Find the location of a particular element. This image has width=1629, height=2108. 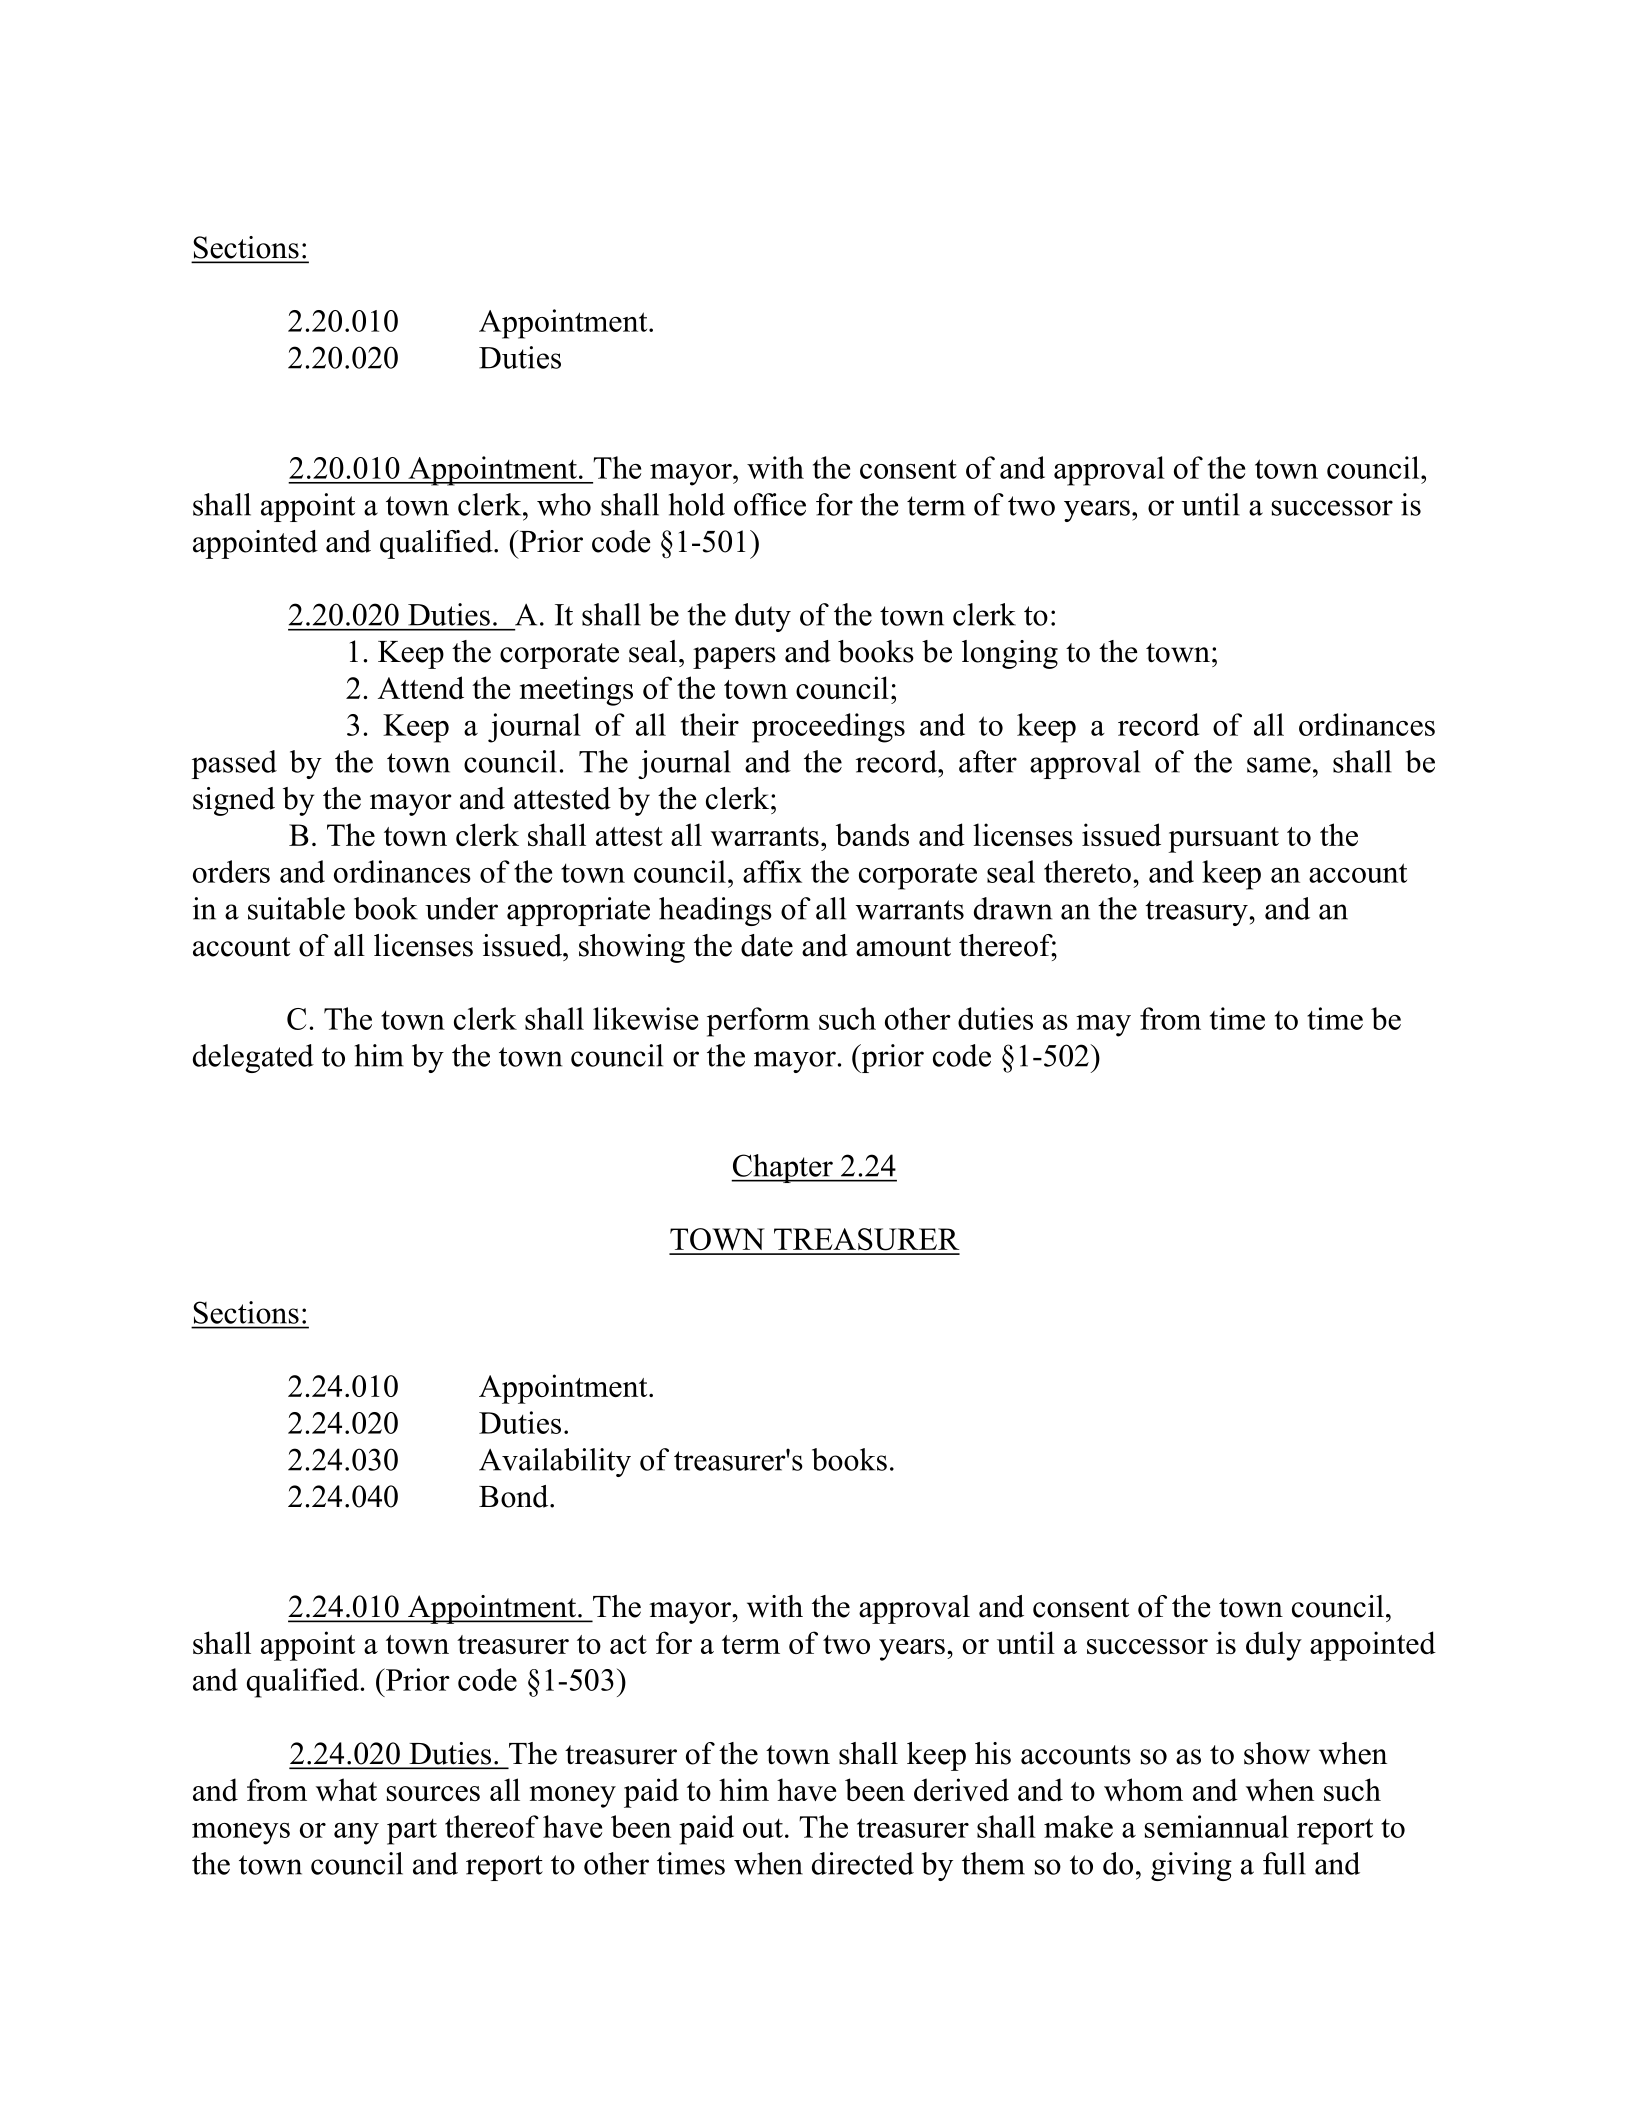

perform is located at coordinates (758, 1022).
